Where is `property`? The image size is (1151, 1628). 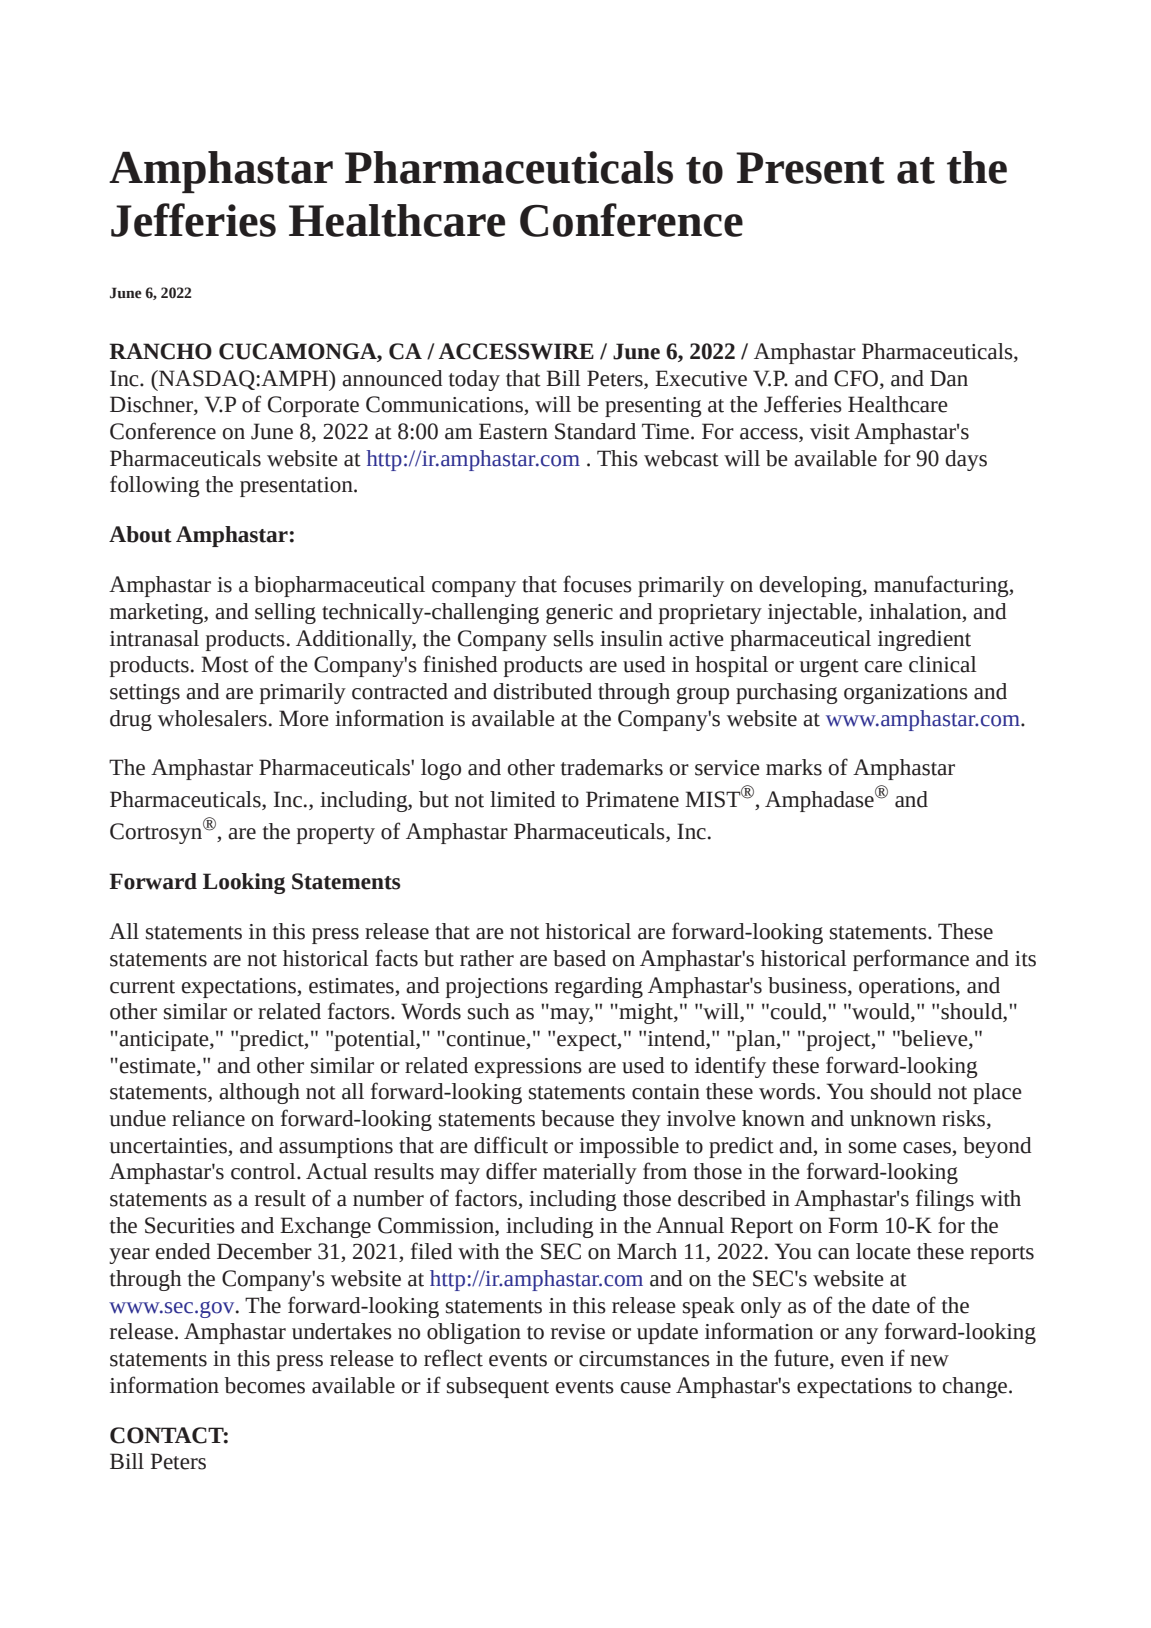 property is located at coordinates (336, 835).
